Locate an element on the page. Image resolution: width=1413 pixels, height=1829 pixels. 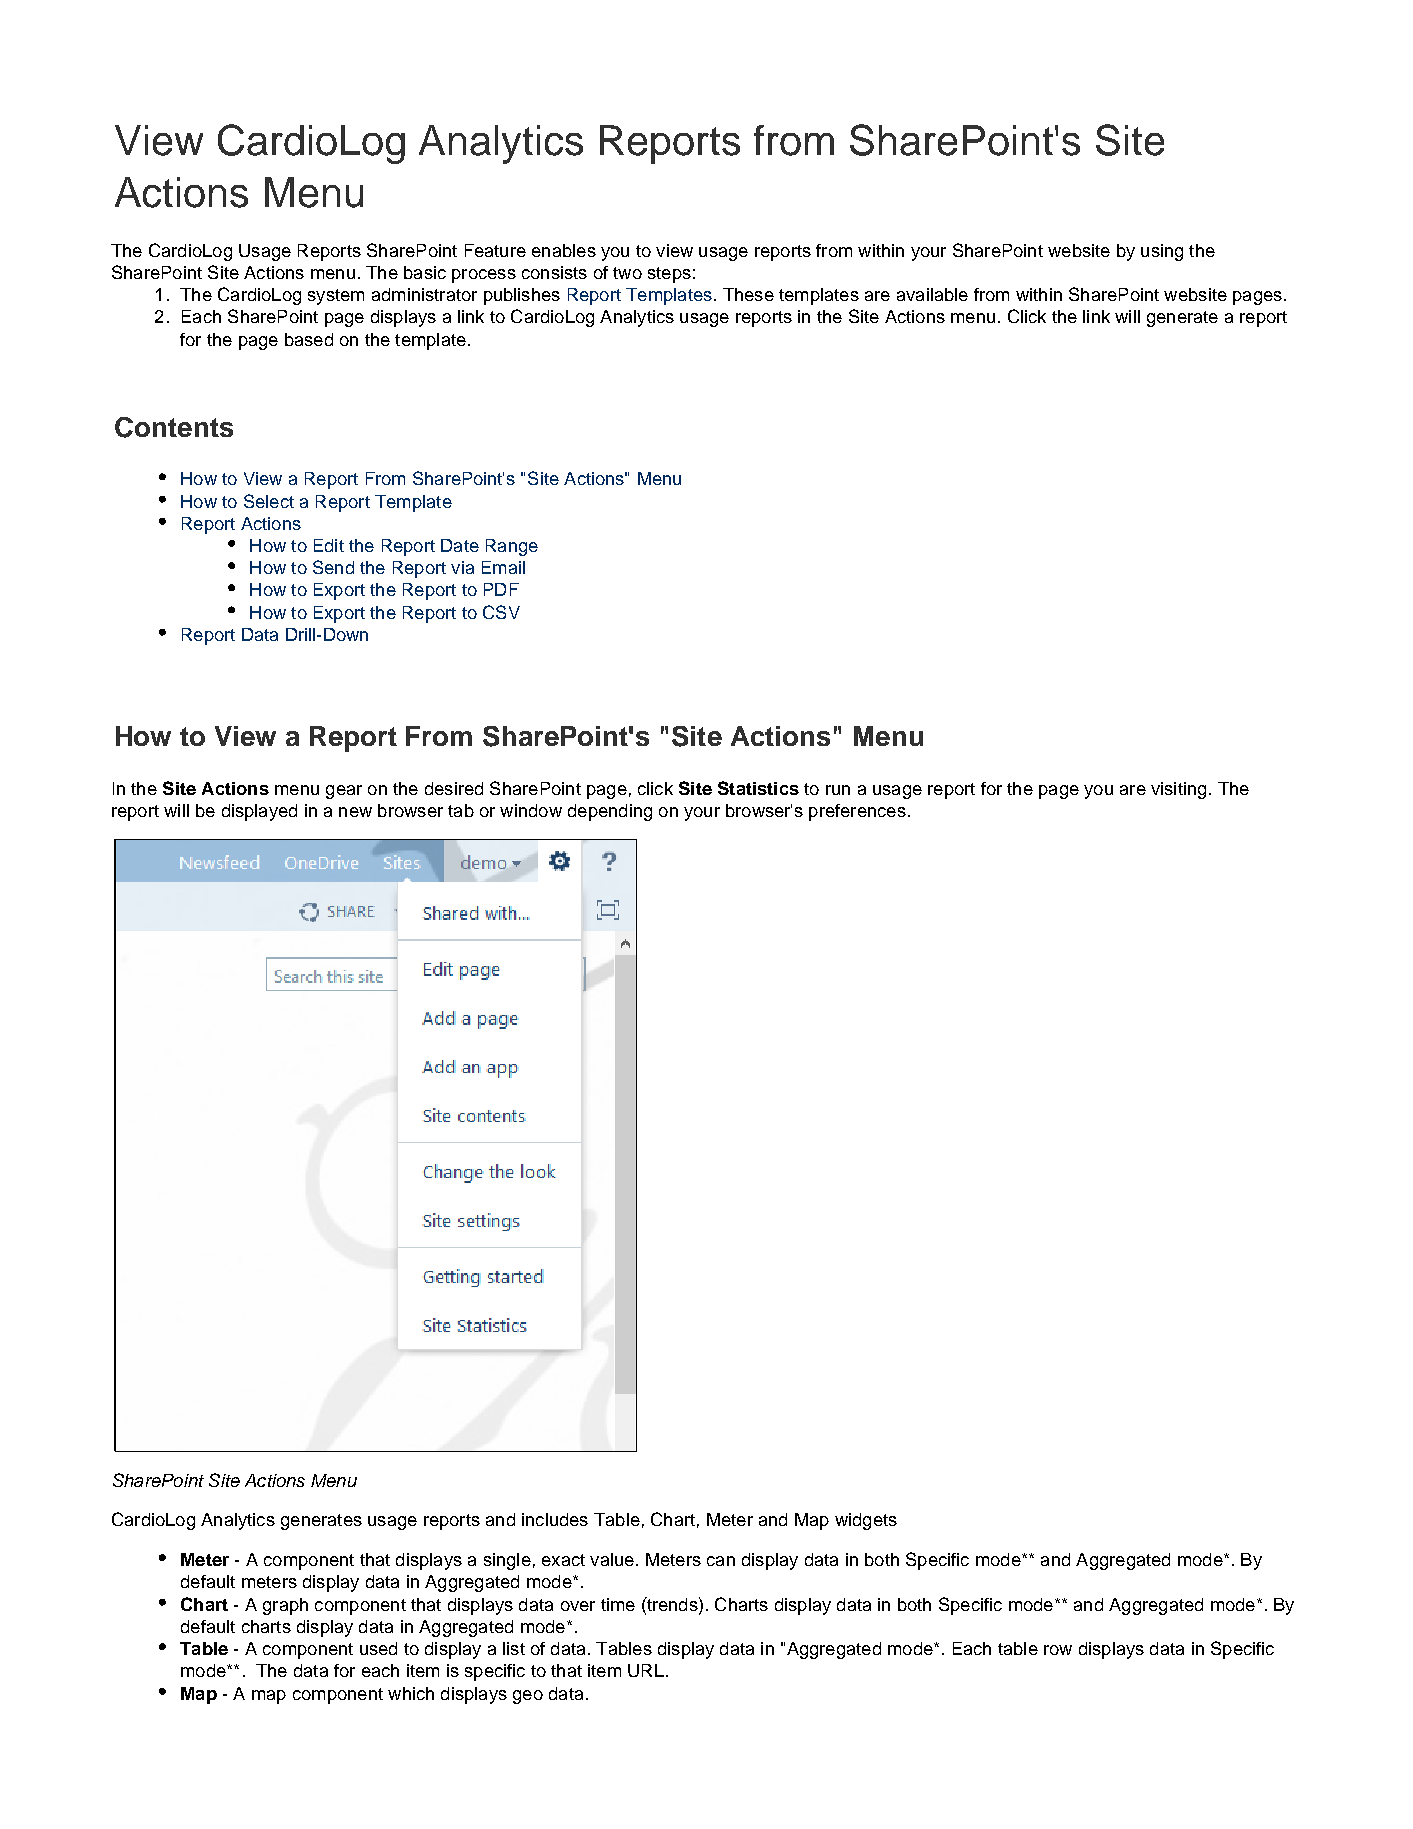
can is located at coordinates (721, 1561).
